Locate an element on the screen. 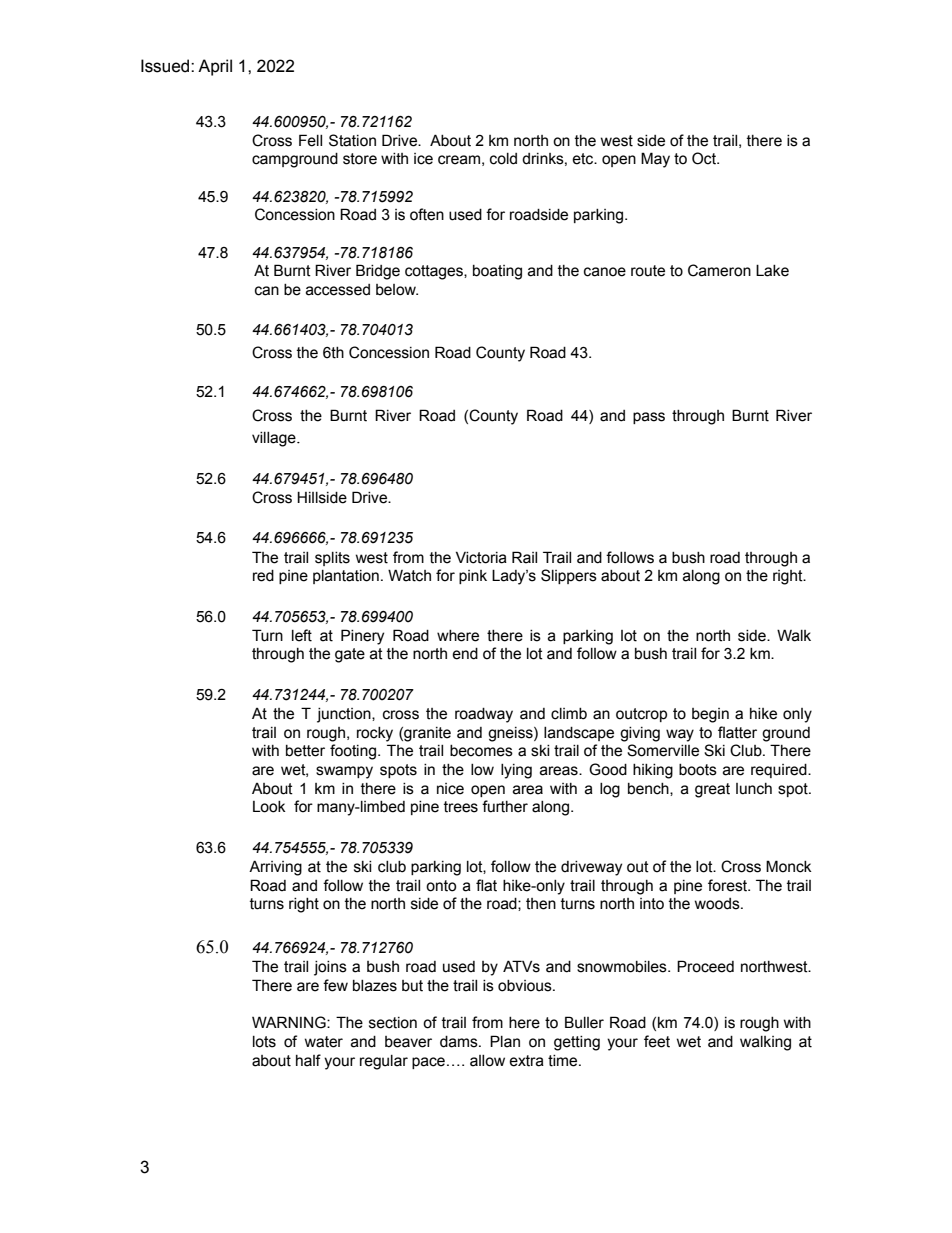 This screenshot has height=1233, width=952. Oct is located at coordinates (705, 158).
